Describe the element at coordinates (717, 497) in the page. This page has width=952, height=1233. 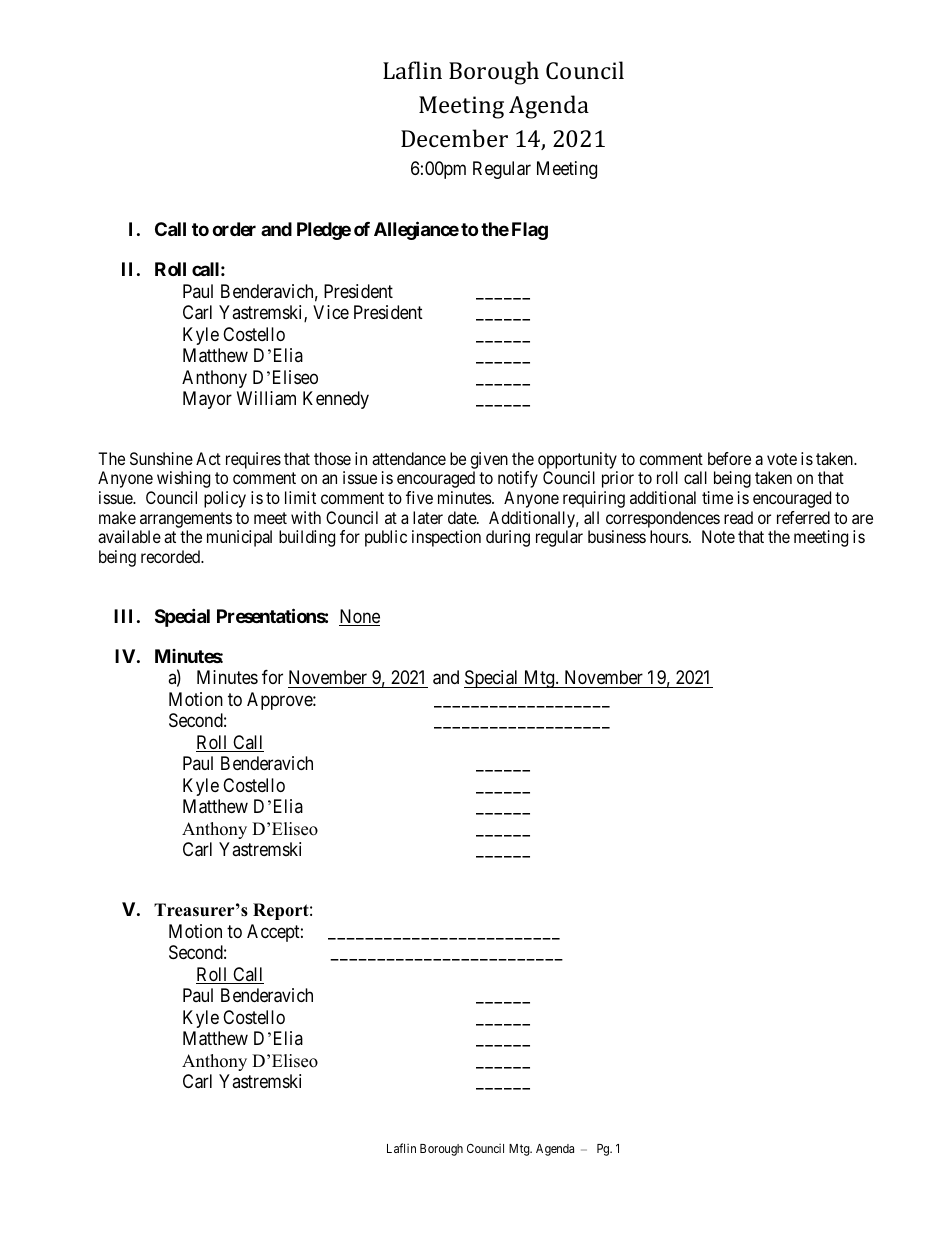
I see `time` at that location.
